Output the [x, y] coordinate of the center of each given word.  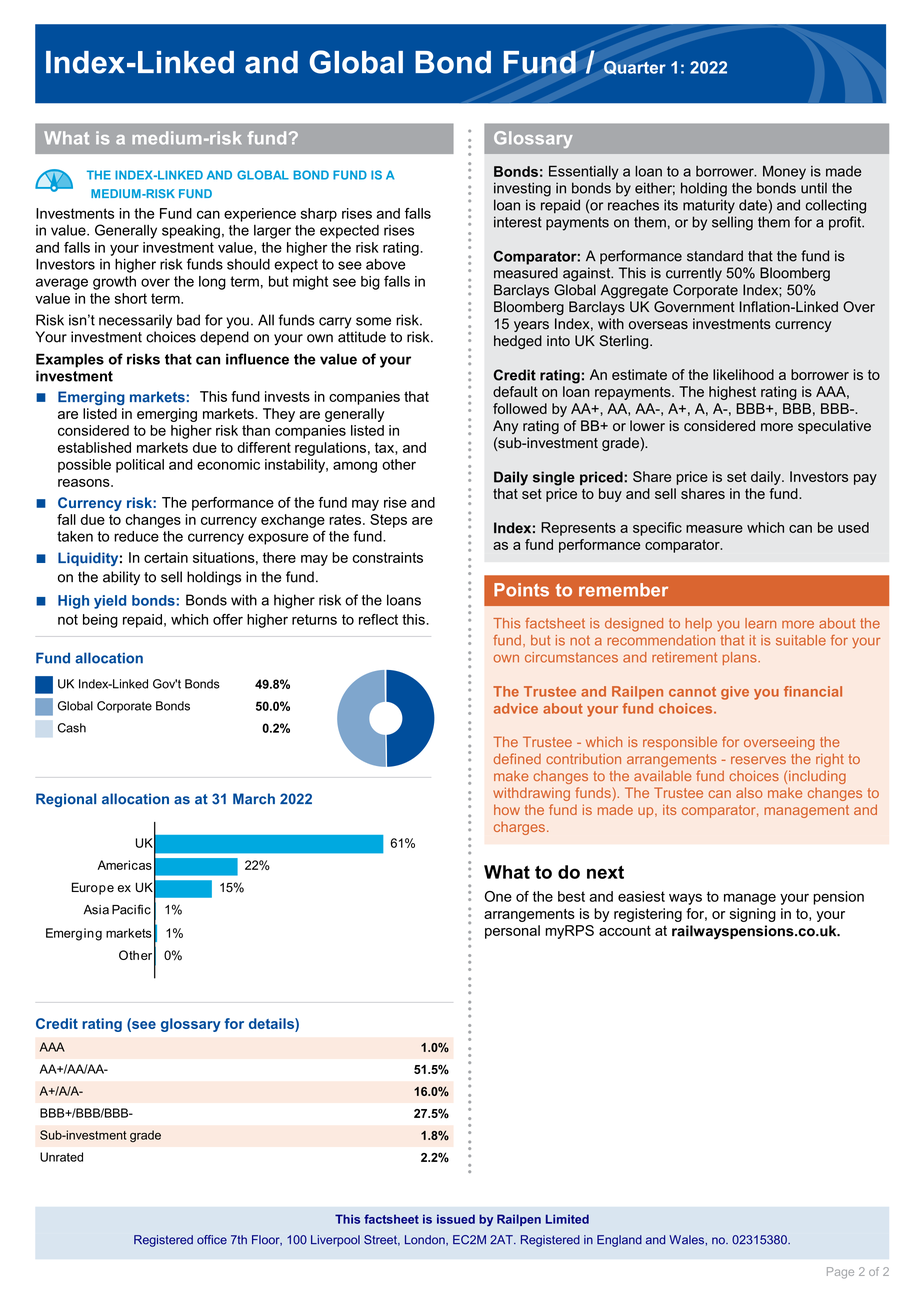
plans [741, 658]
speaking [191, 232]
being [100, 621]
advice [516, 708]
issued [456, 1219]
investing [522, 189]
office [212, 1240]
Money [784, 173]
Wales [687, 1240]
